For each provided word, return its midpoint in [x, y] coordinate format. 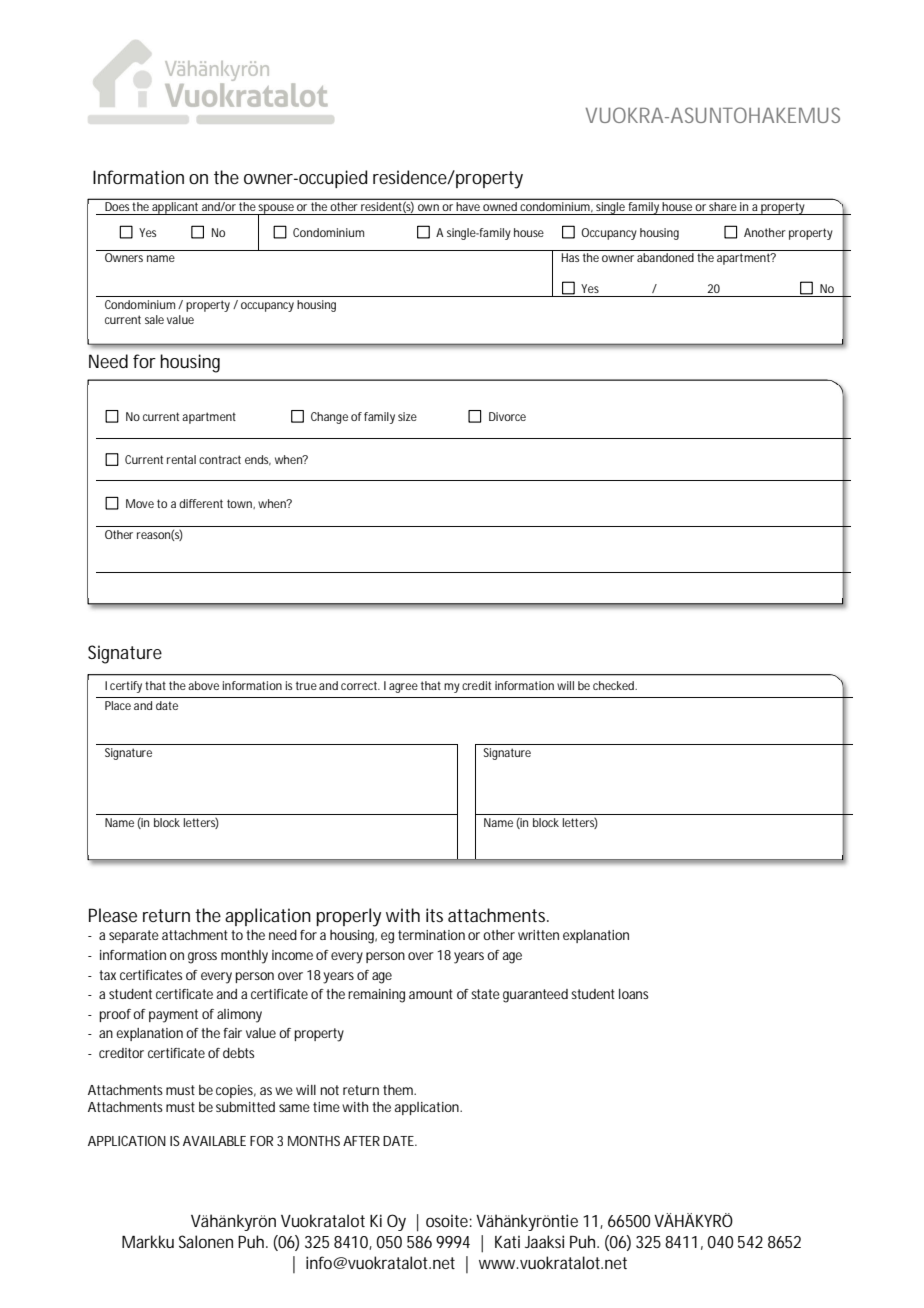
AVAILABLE [214, 1141]
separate [134, 936]
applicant [176, 208]
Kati [507, 1242]
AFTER [361, 1141]
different [201, 503]
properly [348, 917]
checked [615, 685]
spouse [276, 210]
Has [570, 257]
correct [360, 685]
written [538, 935]
